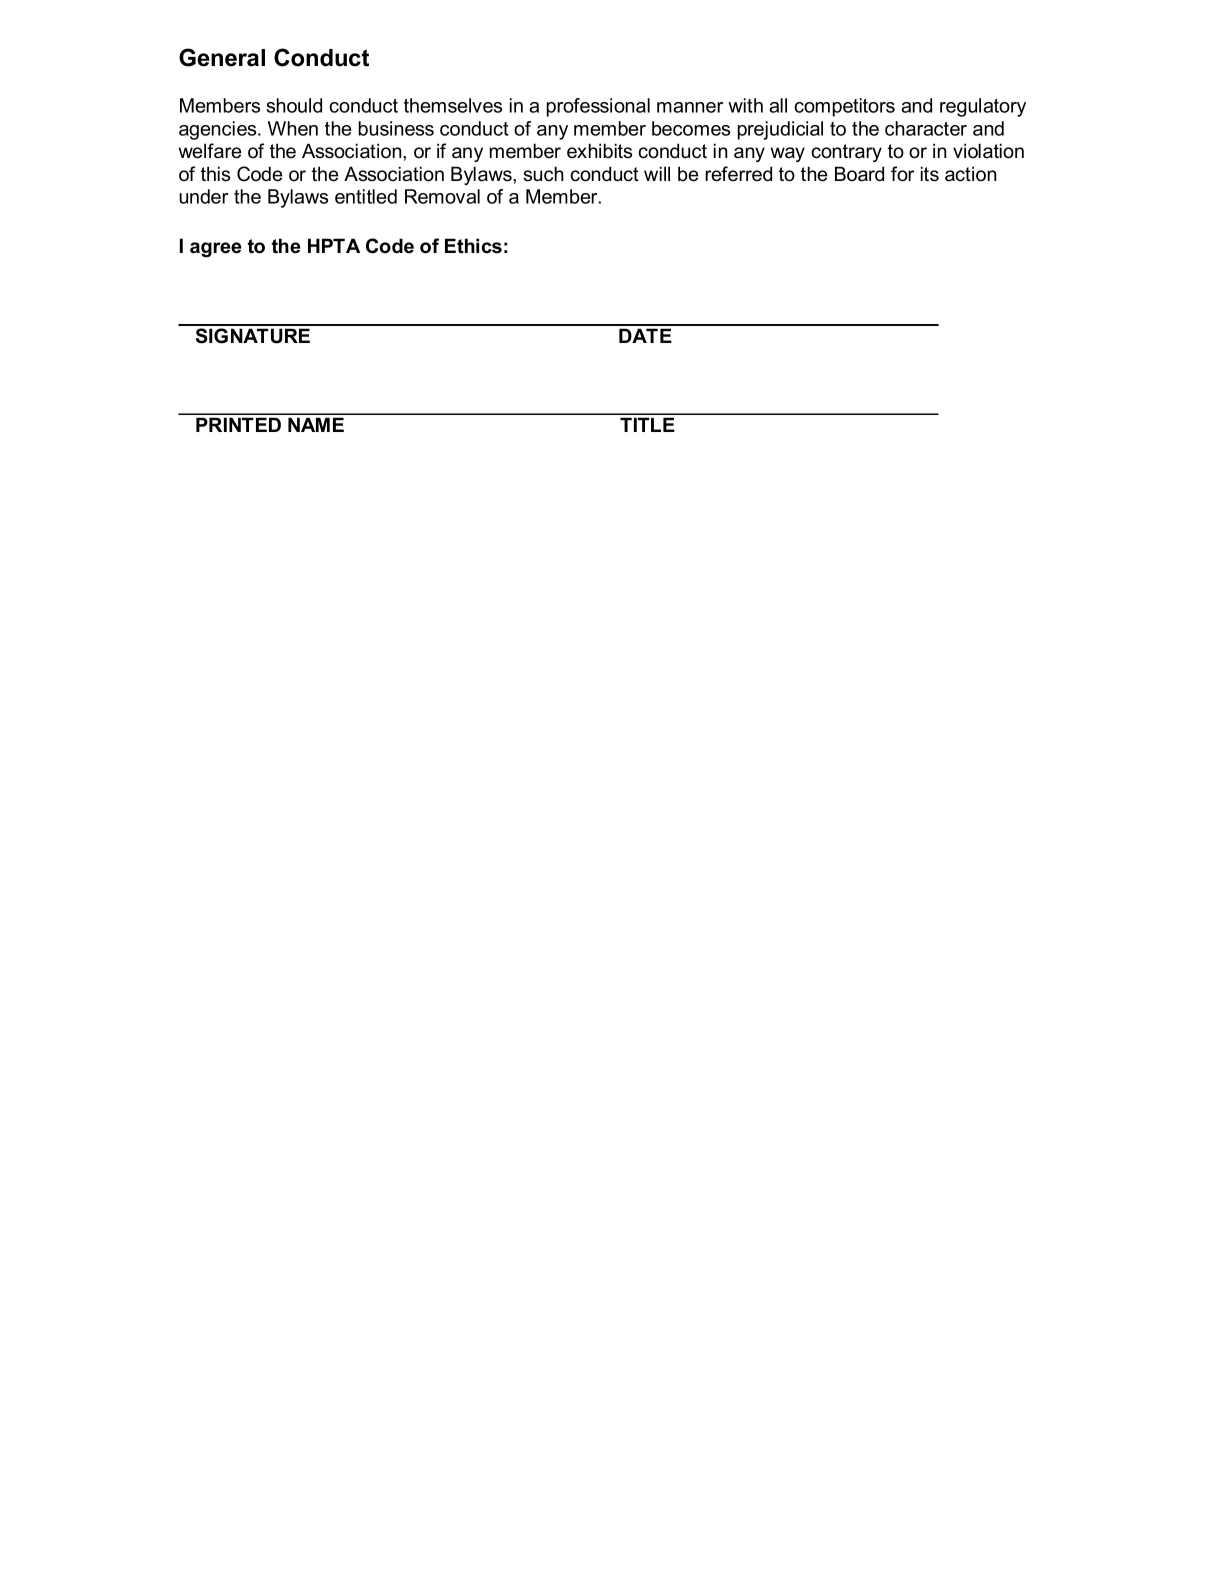  I want to click on General, so click(222, 57).
